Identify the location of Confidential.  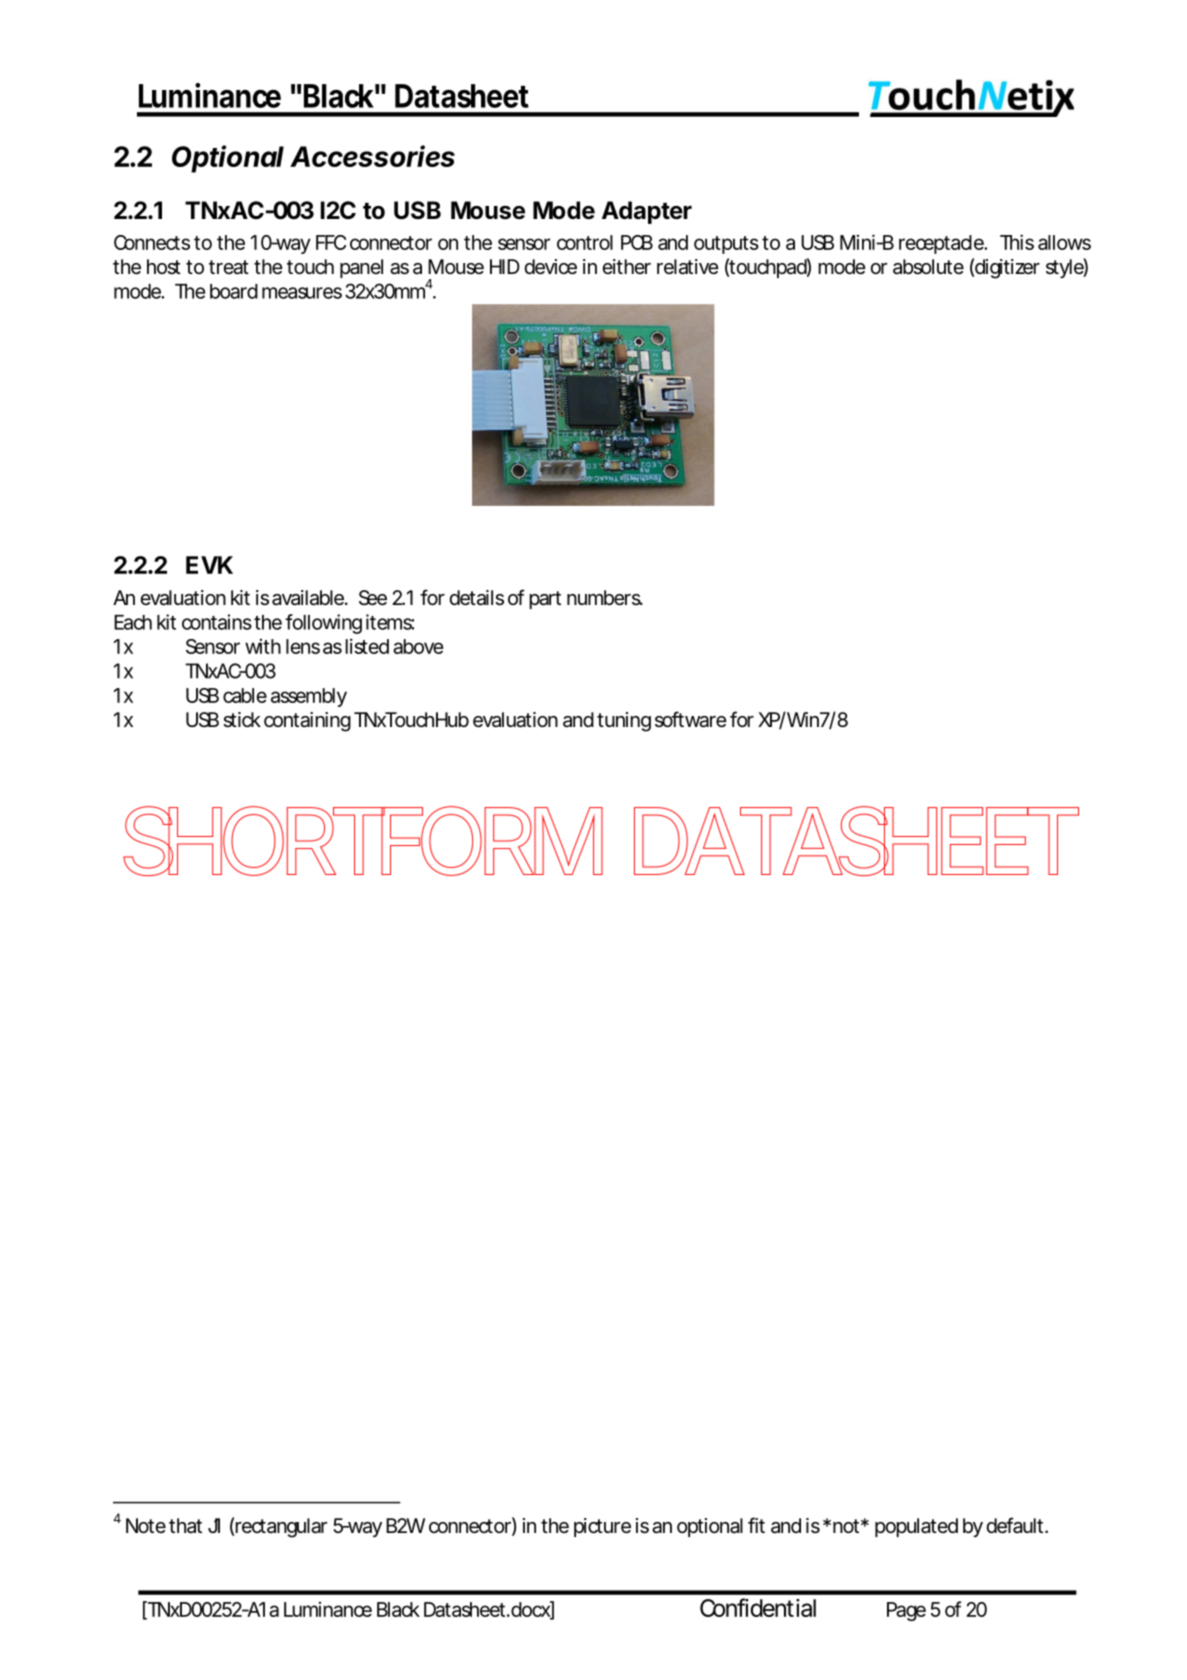
(758, 1607).
